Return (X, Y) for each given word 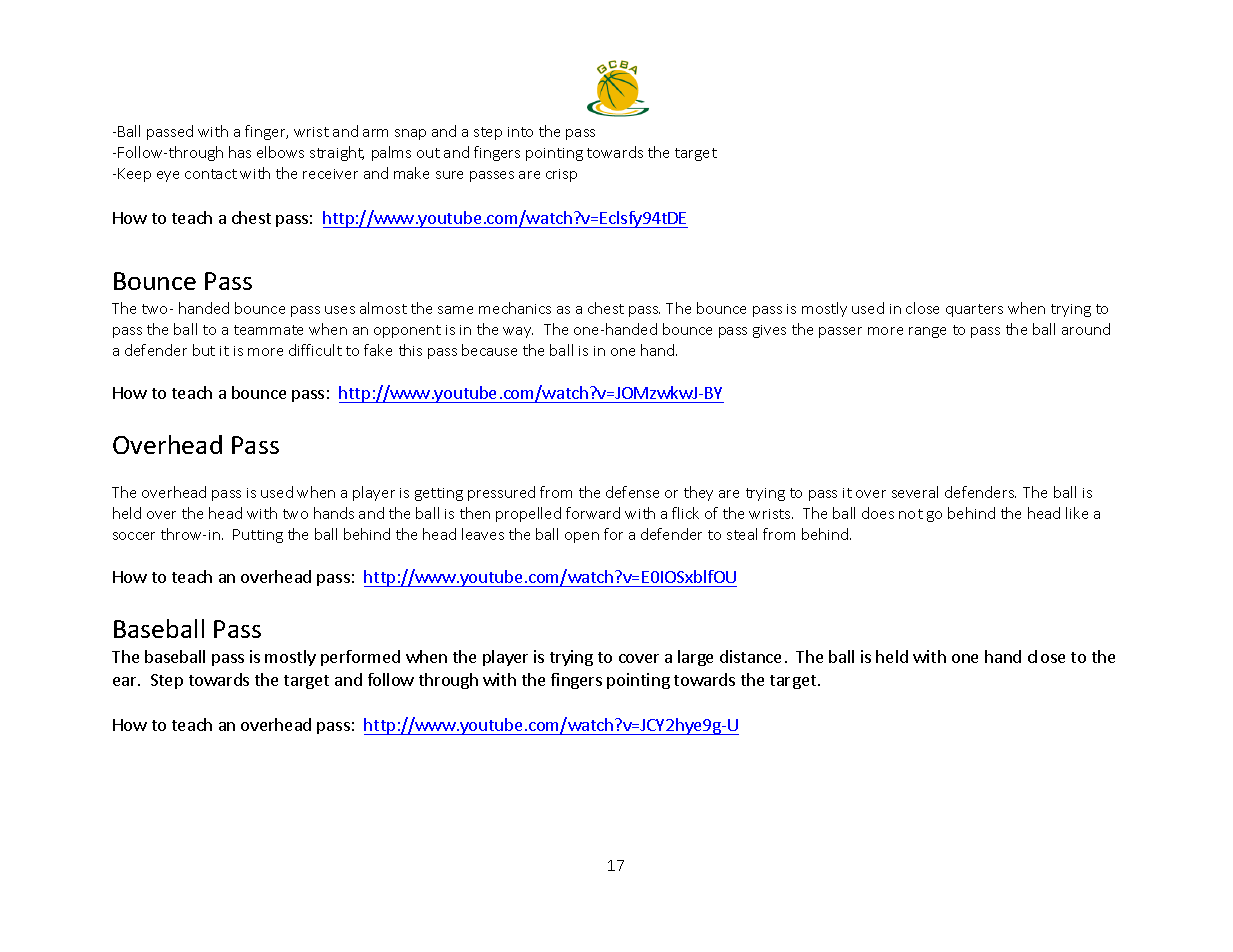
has (240, 152)
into (520, 132)
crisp (561, 175)
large (695, 658)
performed (360, 658)
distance (750, 656)
